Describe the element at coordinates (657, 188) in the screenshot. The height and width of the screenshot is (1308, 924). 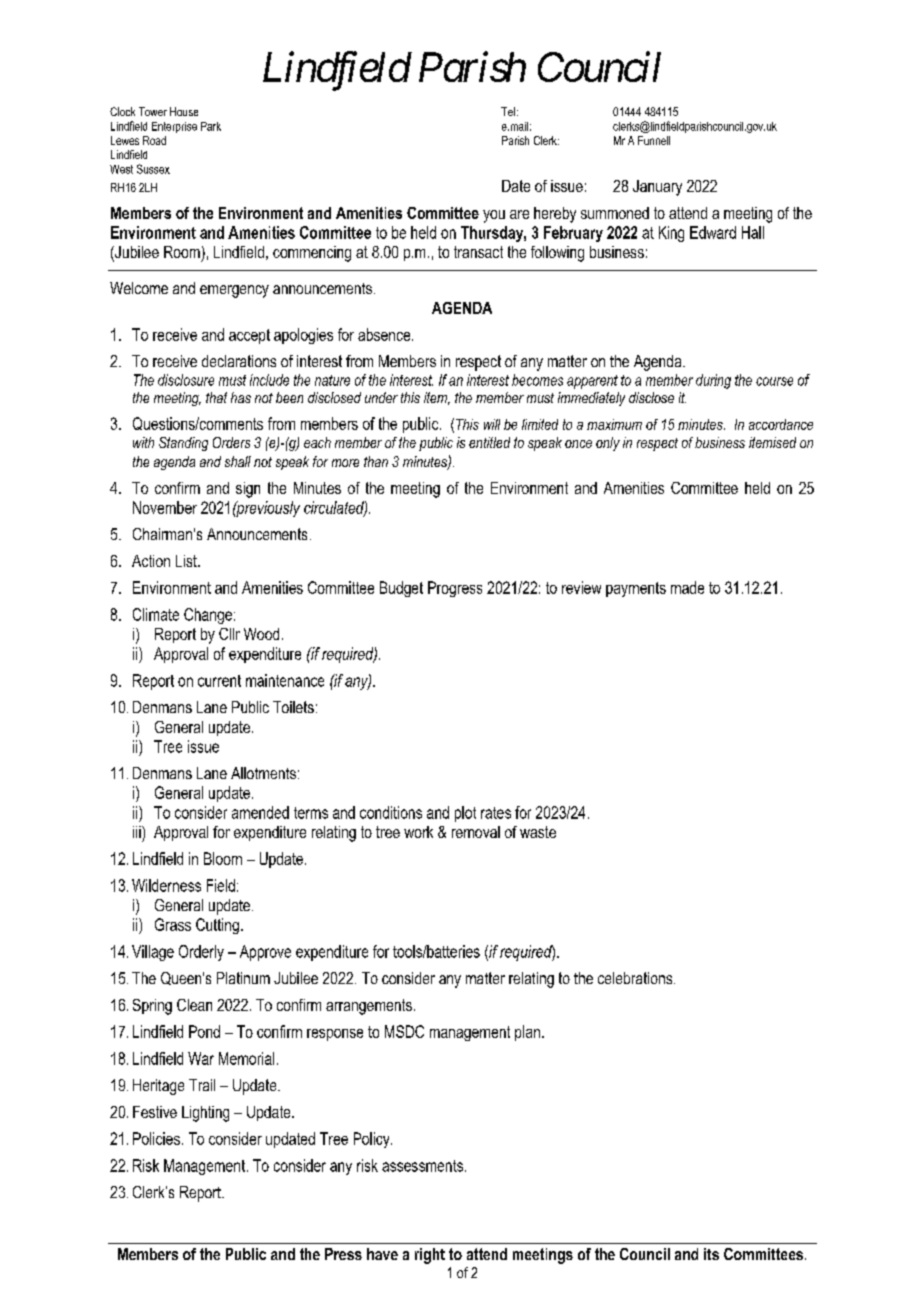
I see `January` at that location.
